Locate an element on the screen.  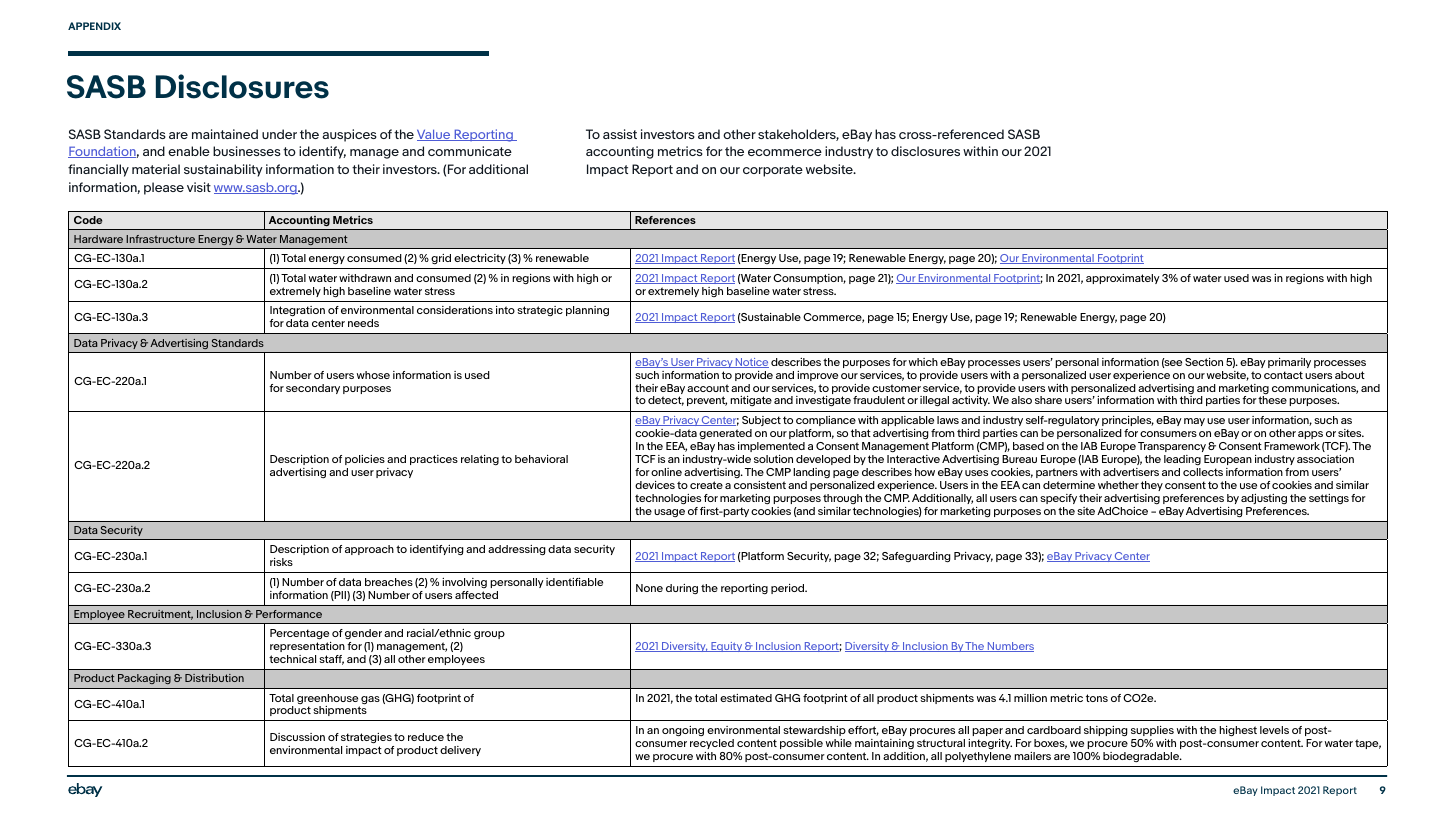
ongoing is located at coordinates (683, 731).
